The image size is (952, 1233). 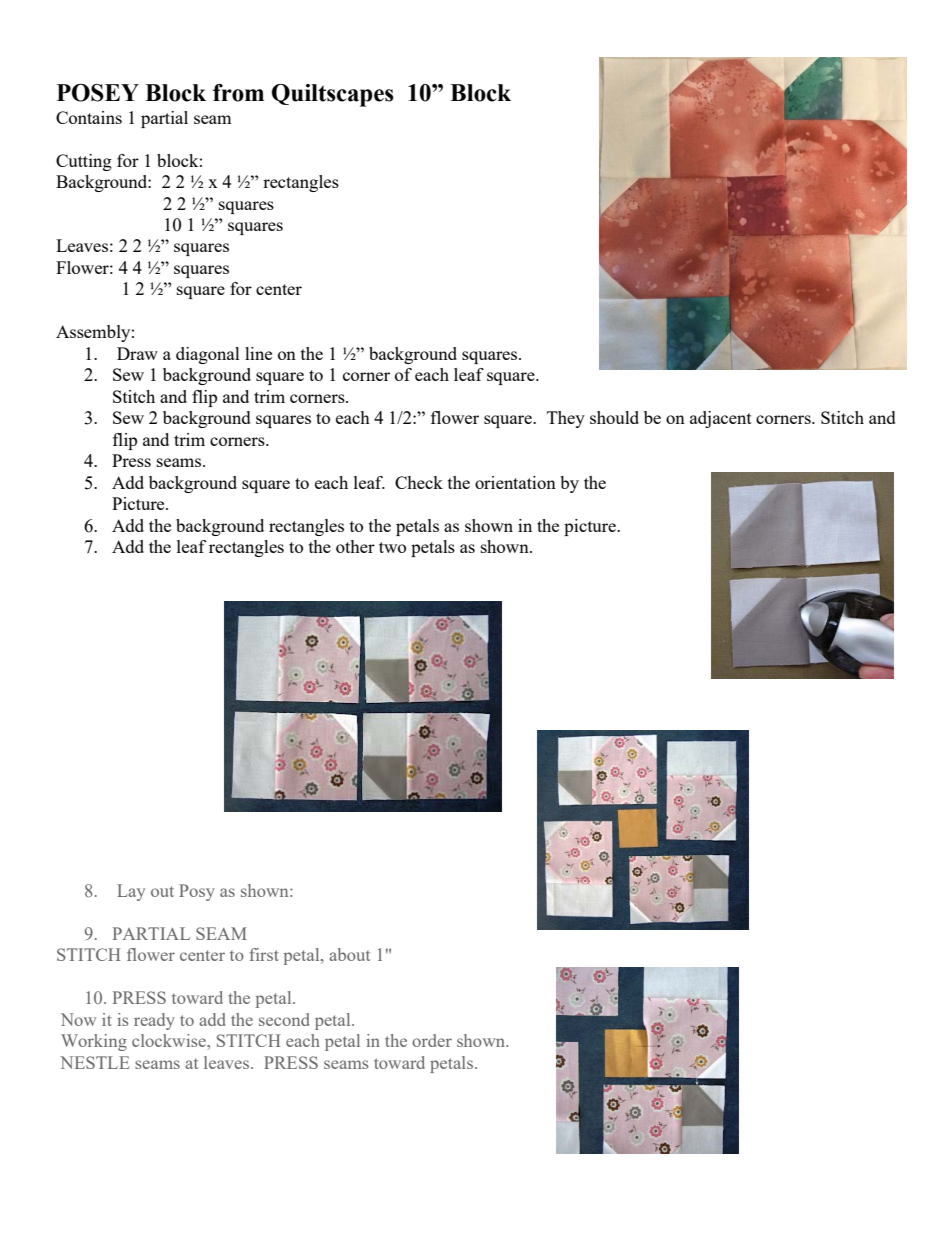 What do you see at coordinates (515, 482) in the document?
I see `orientation` at bounding box center [515, 482].
